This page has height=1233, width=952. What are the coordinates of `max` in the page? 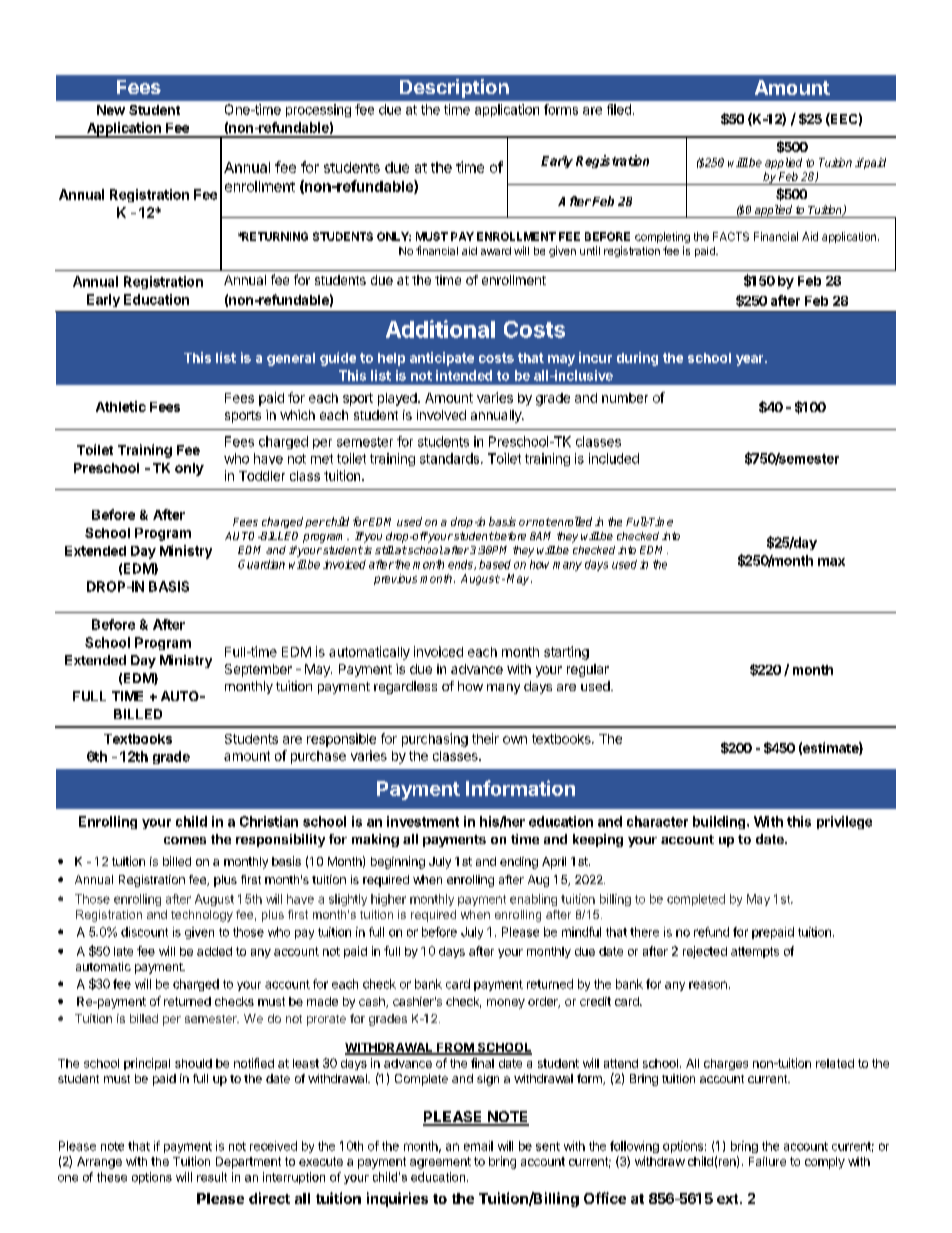 It's located at (831, 562).
